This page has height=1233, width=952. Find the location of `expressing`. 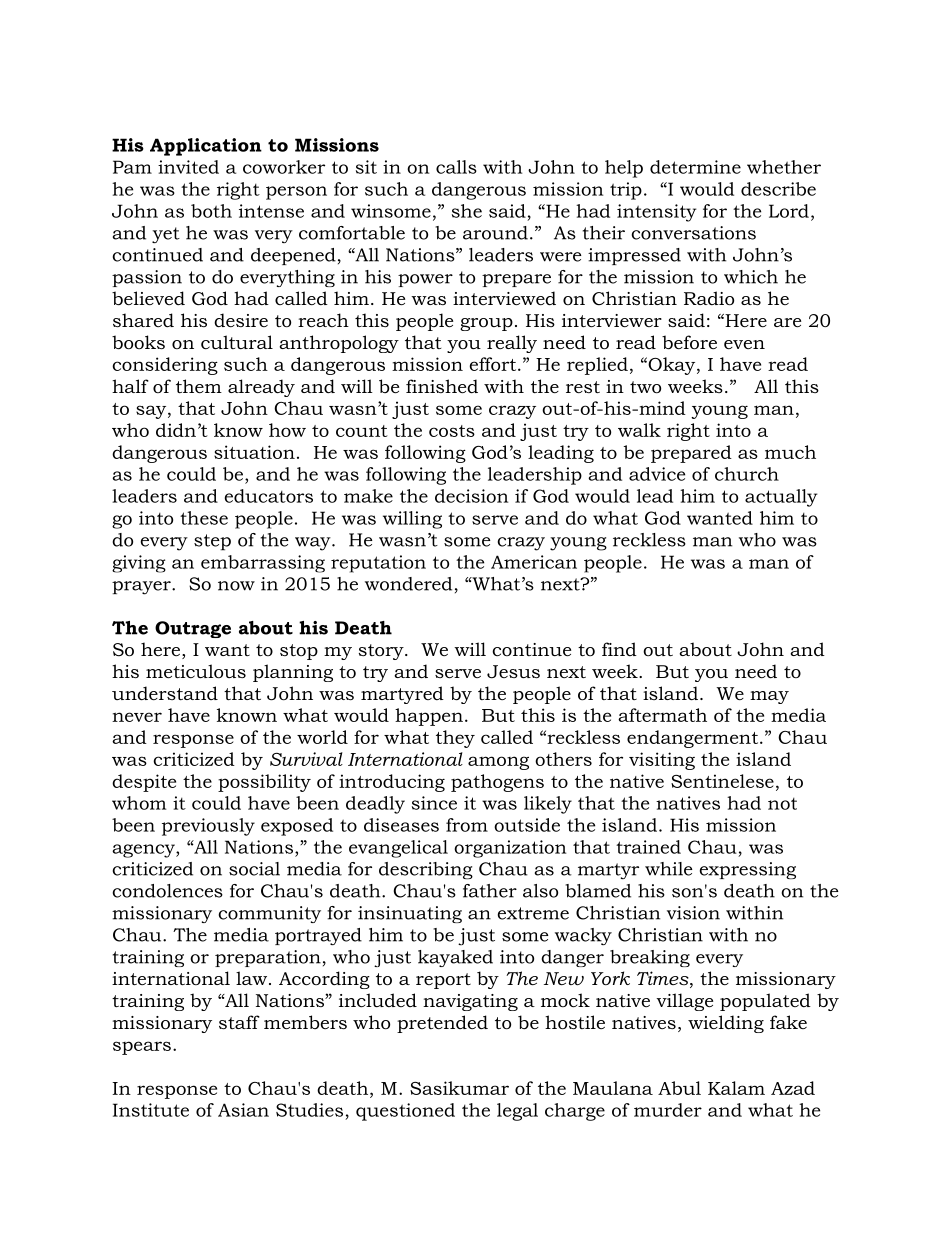

expressing is located at coordinates (748, 870).
